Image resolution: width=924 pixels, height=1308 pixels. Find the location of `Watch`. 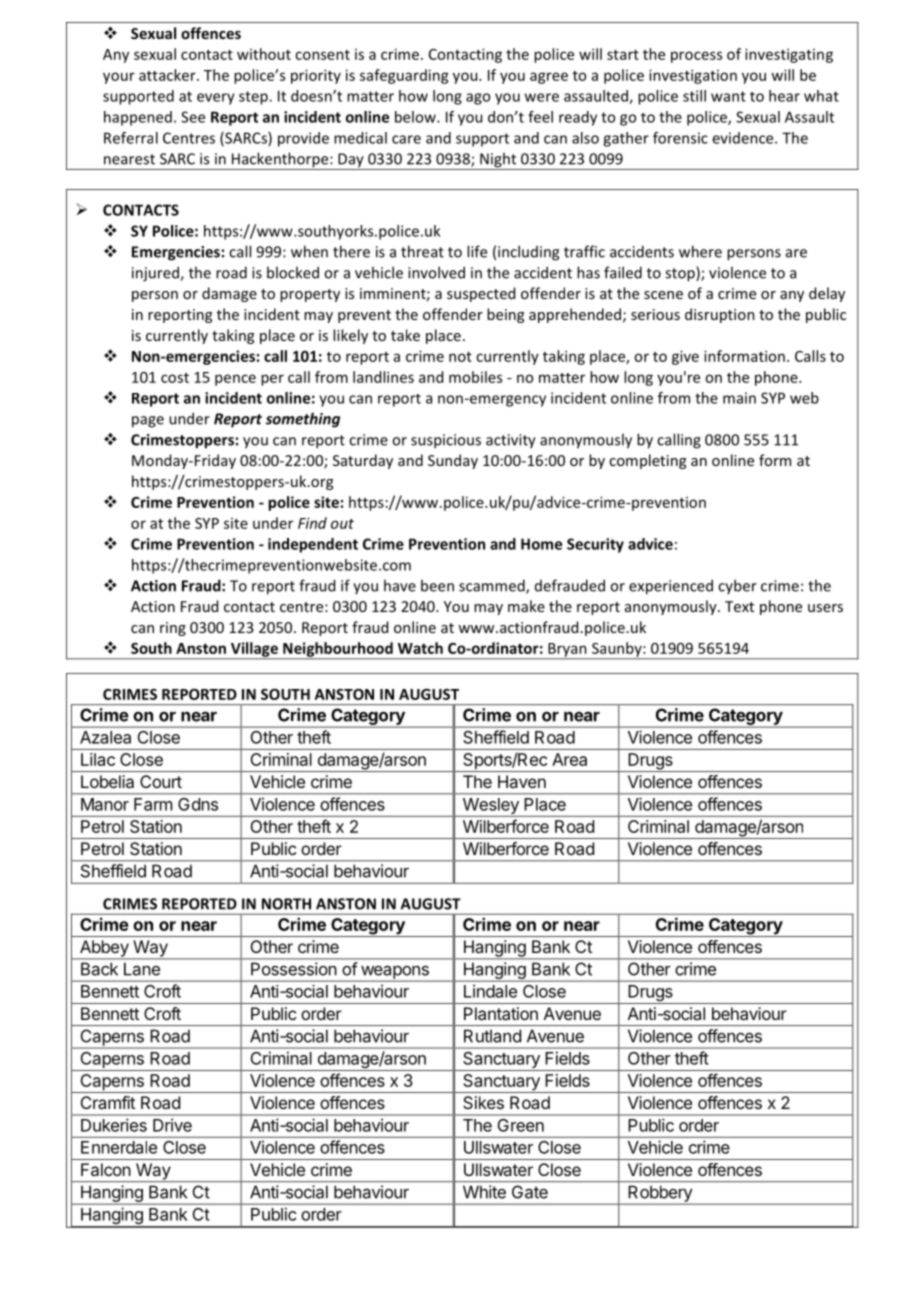

Watch is located at coordinates (420, 648).
